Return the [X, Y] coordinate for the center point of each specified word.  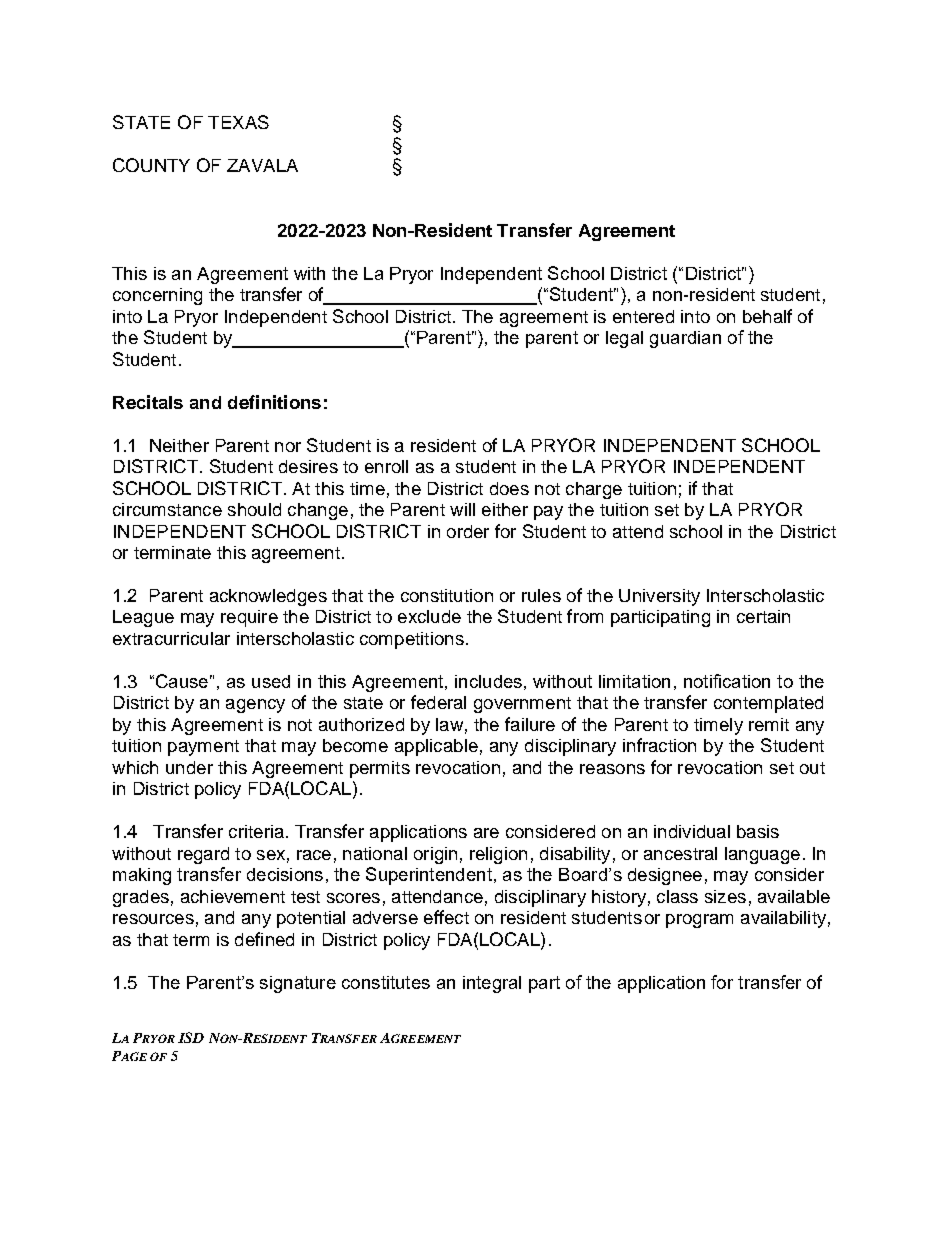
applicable [436, 747]
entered [643, 316]
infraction [659, 745]
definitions [274, 402]
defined [264, 939]
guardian [685, 339]
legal [624, 339]
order [468, 531]
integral [492, 984]
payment [203, 748]
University [659, 597]
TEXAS [238, 122]
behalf [767, 316]
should [254, 509]
